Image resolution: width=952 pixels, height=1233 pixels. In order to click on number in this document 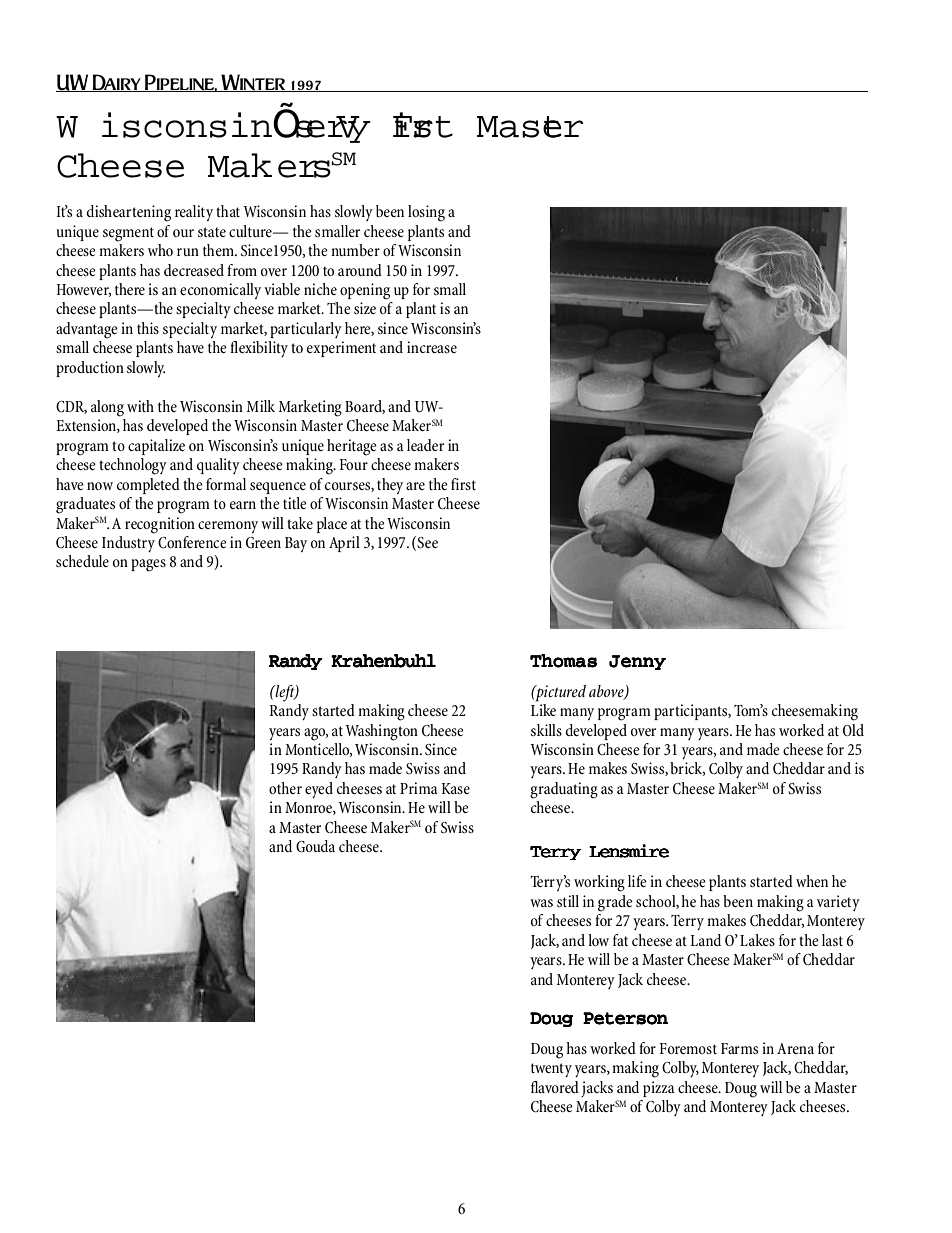, I will do `click(355, 250)`.
